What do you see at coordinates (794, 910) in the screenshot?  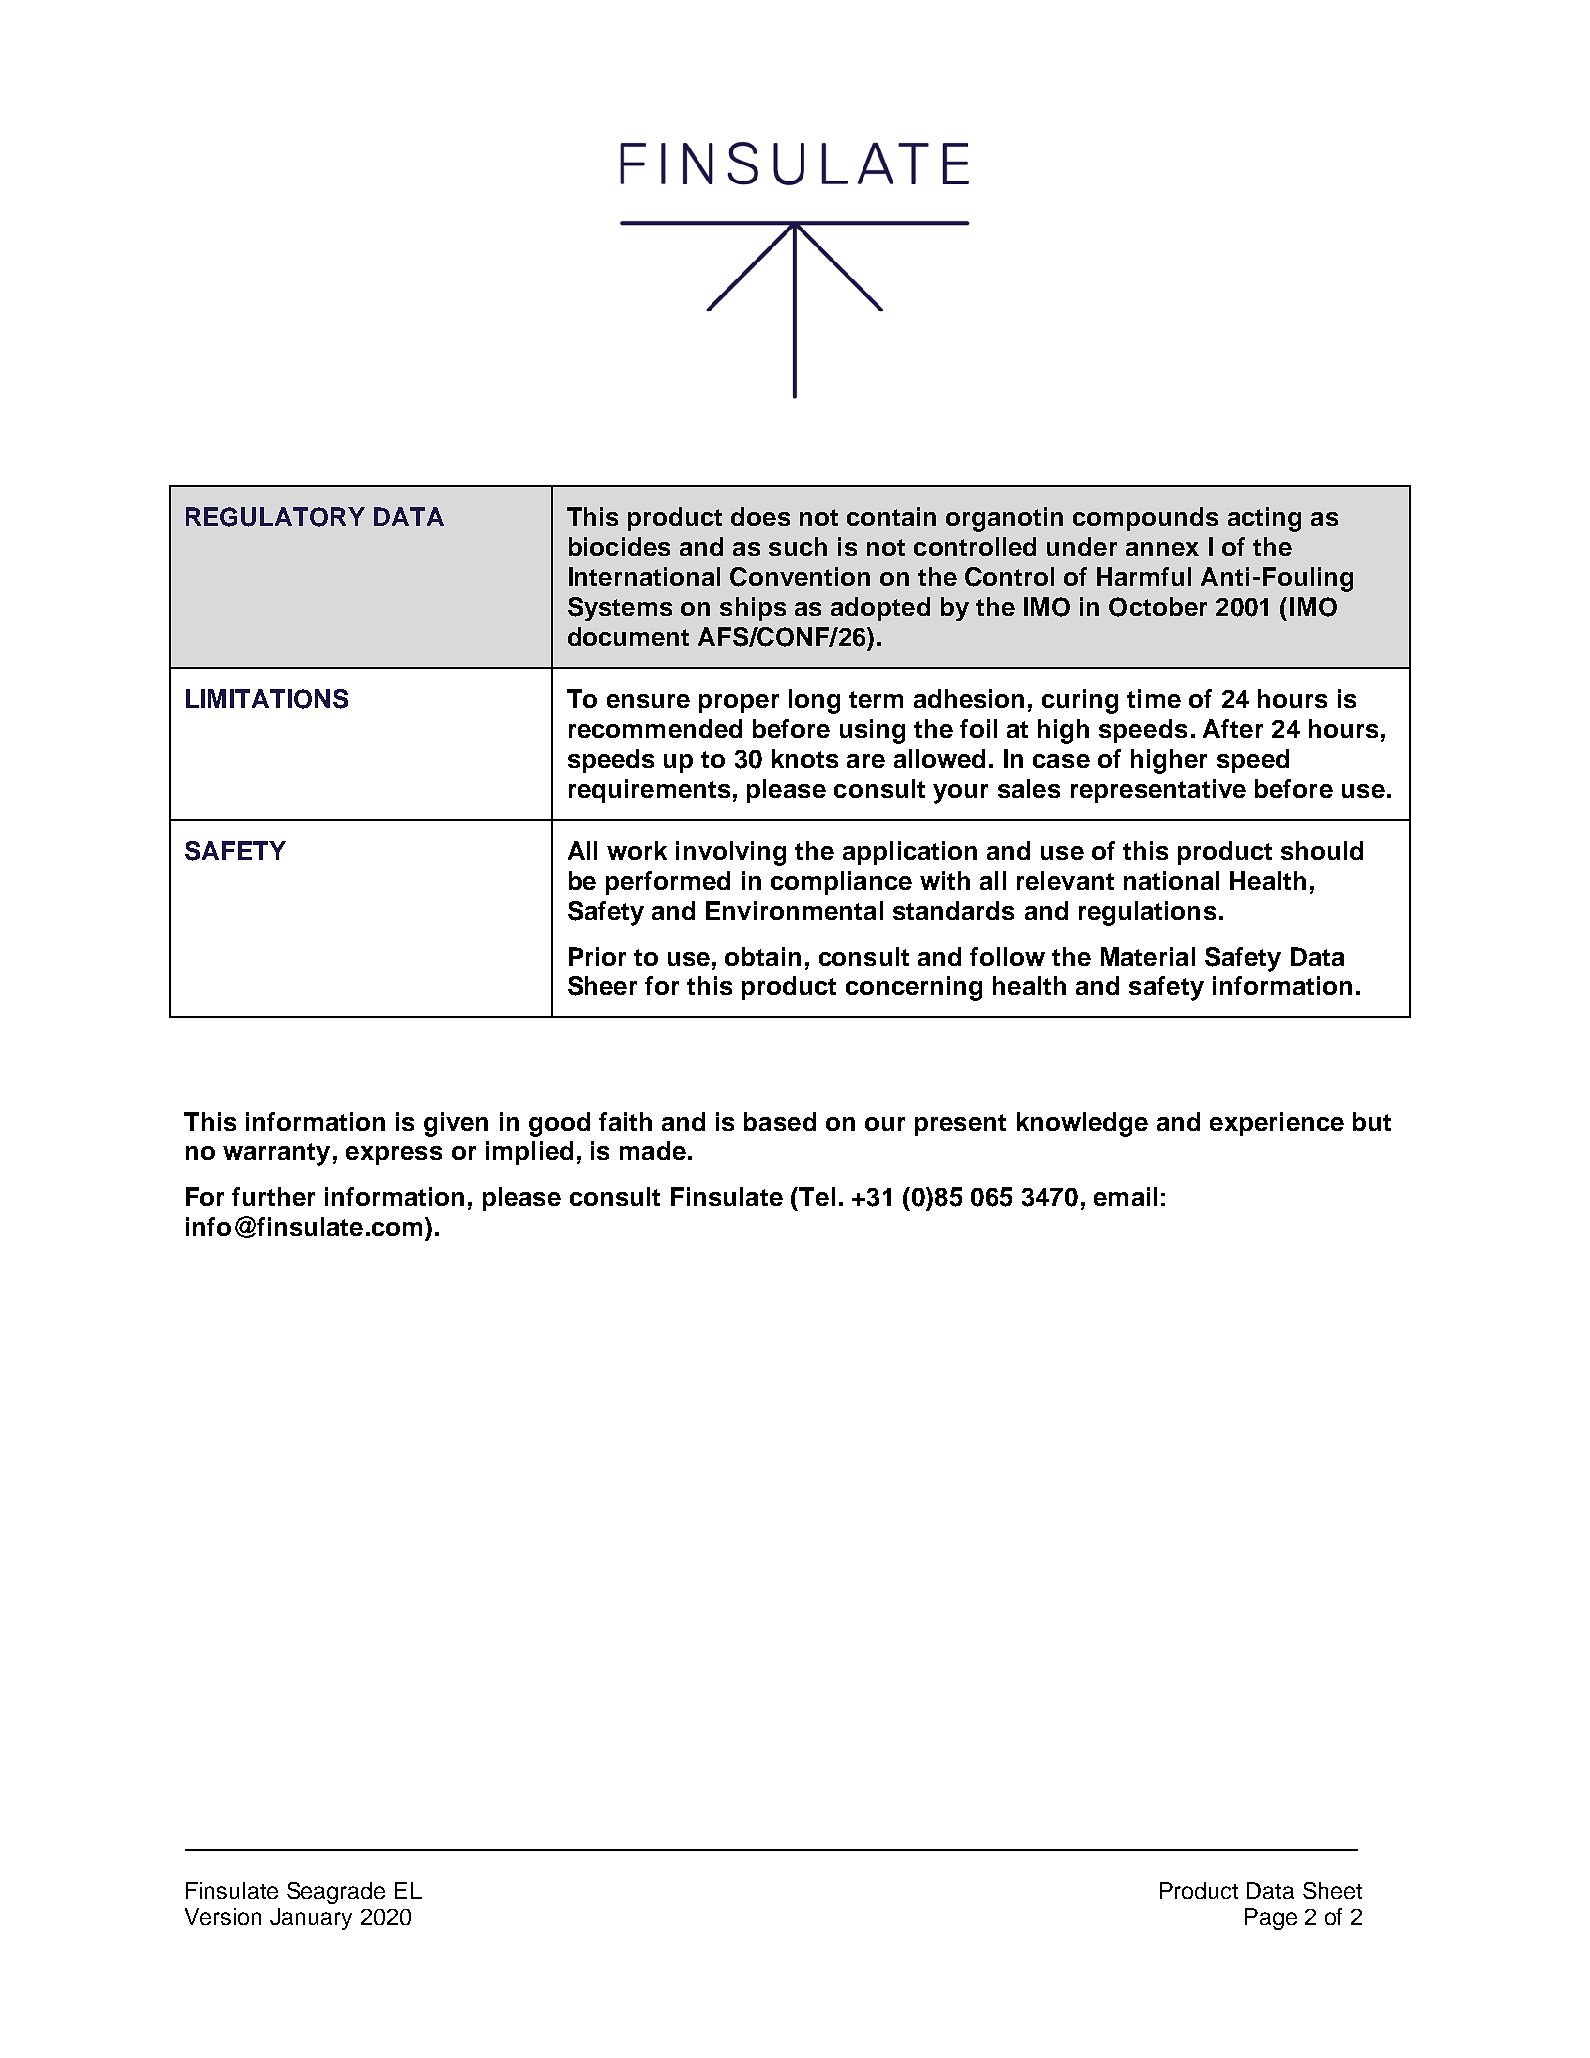 I see `Environmental` at bounding box center [794, 910].
